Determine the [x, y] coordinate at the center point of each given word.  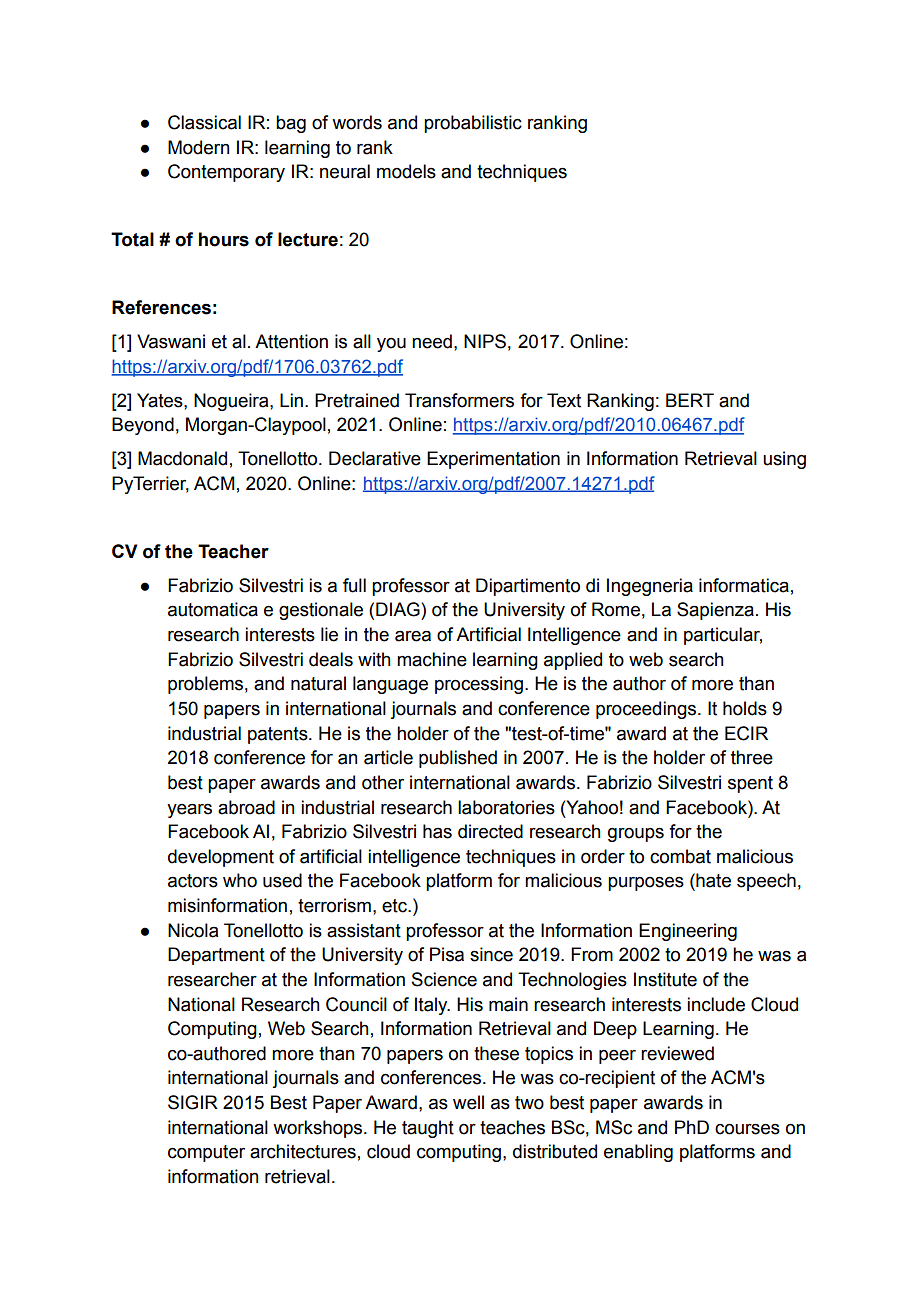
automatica [213, 609]
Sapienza [715, 611]
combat [680, 856]
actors [193, 881]
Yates [161, 400]
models [406, 171]
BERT [690, 400]
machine [432, 659]
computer [206, 1153]
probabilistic [473, 124]
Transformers [459, 400]
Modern [198, 147]
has [437, 831]
